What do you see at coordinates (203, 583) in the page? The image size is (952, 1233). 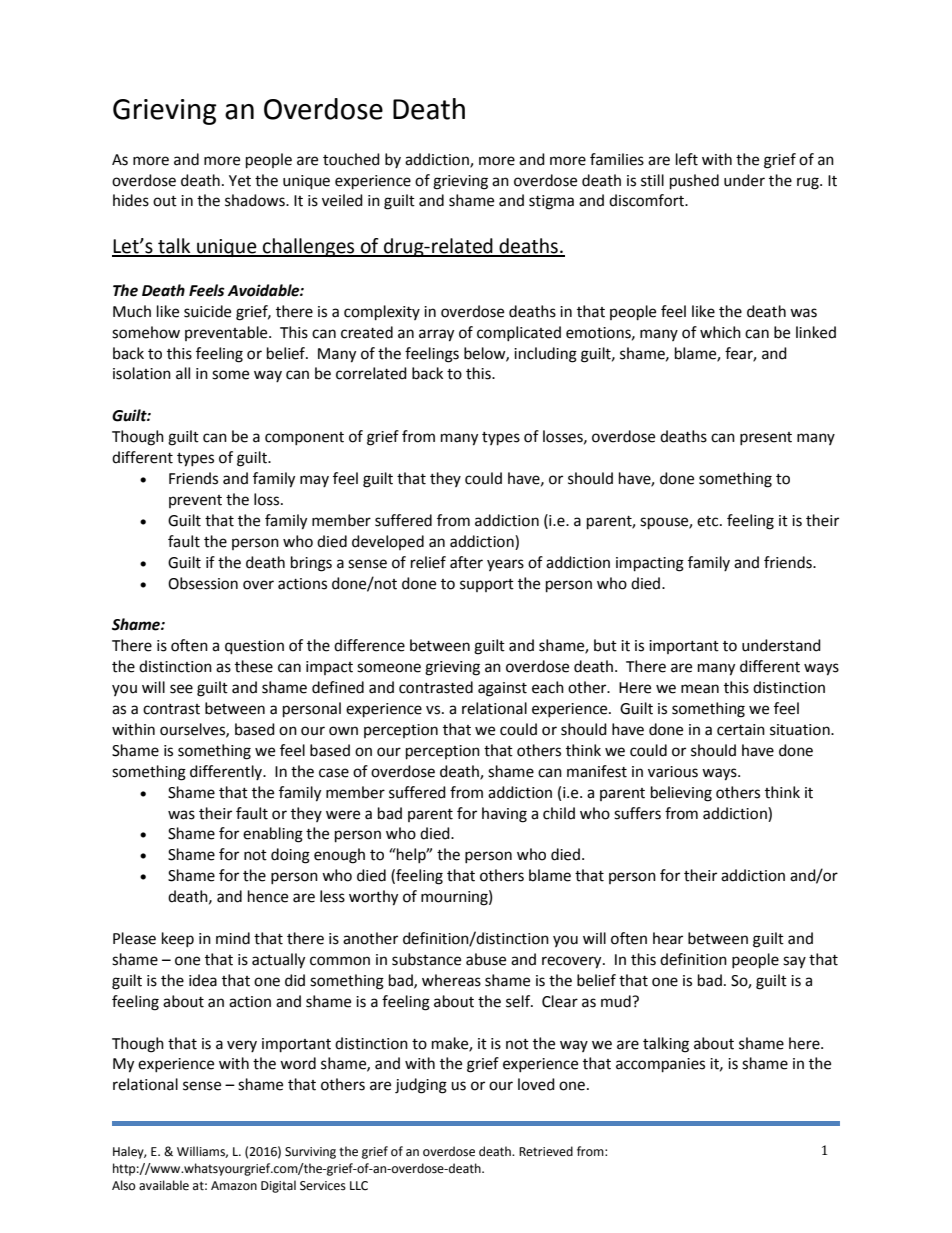 I see `Obsession` at bounding box center [203, 583].
